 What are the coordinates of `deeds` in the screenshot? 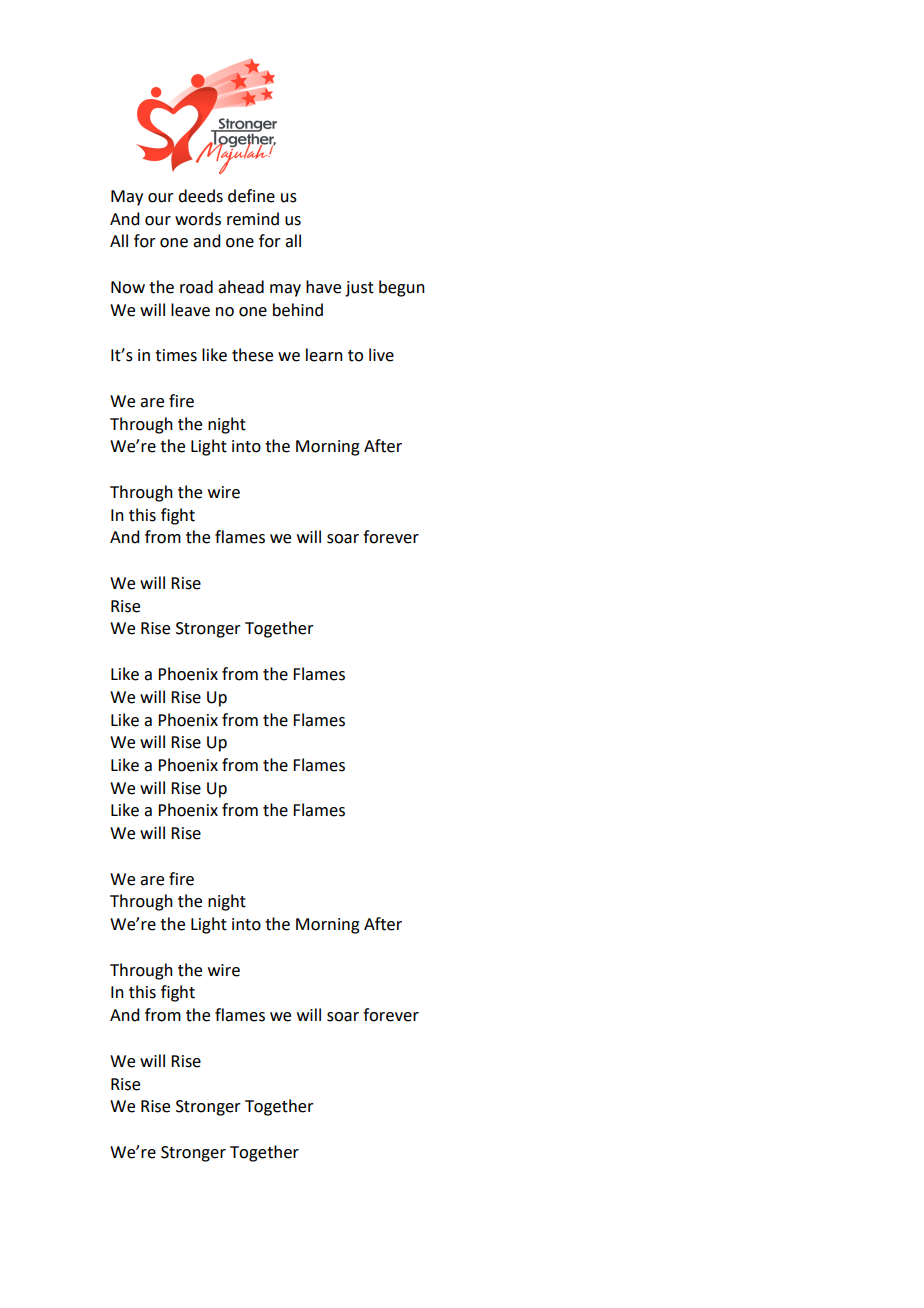 It's located at (200, 196).
